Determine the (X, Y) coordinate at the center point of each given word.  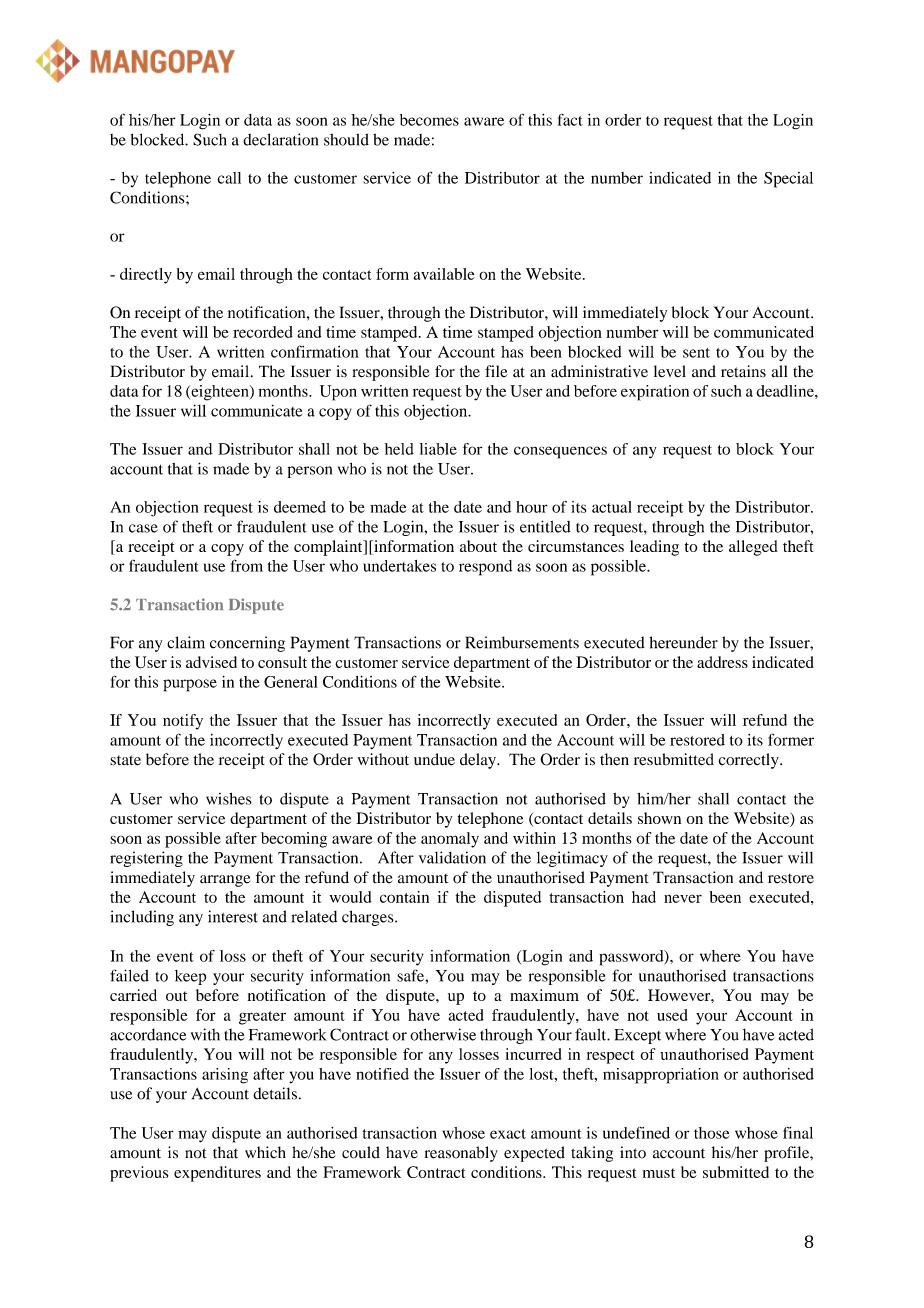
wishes (229, 799)
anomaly (450, 840)
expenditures (217, 1174)
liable (438, 449)
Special (788, 180)
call (229, 178)
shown (659, 818)
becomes (429, 120)
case (143, 528)
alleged (753, 548)
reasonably (461, 1154)
